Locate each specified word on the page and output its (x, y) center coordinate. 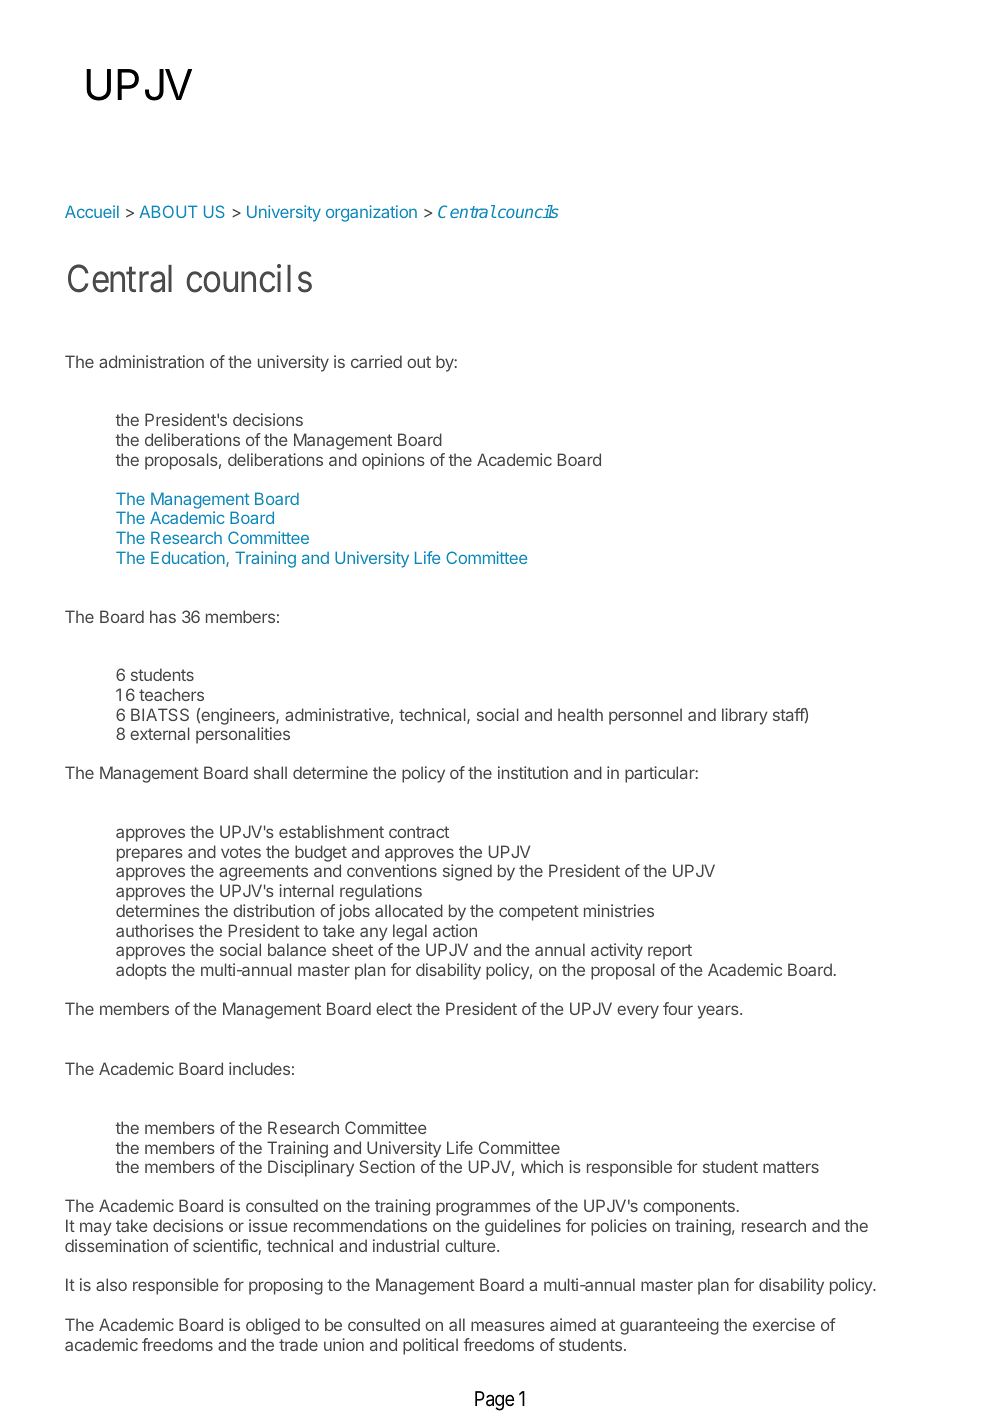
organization (371, 213)
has (163, 616)
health (580, 714)
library (745, 716)
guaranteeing (669, 1326)
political (430, 1346)
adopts (141, 971)
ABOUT (168, 211)
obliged (273, 1326)
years (719, 1012)
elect (394, 1008)
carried (376, 361)
